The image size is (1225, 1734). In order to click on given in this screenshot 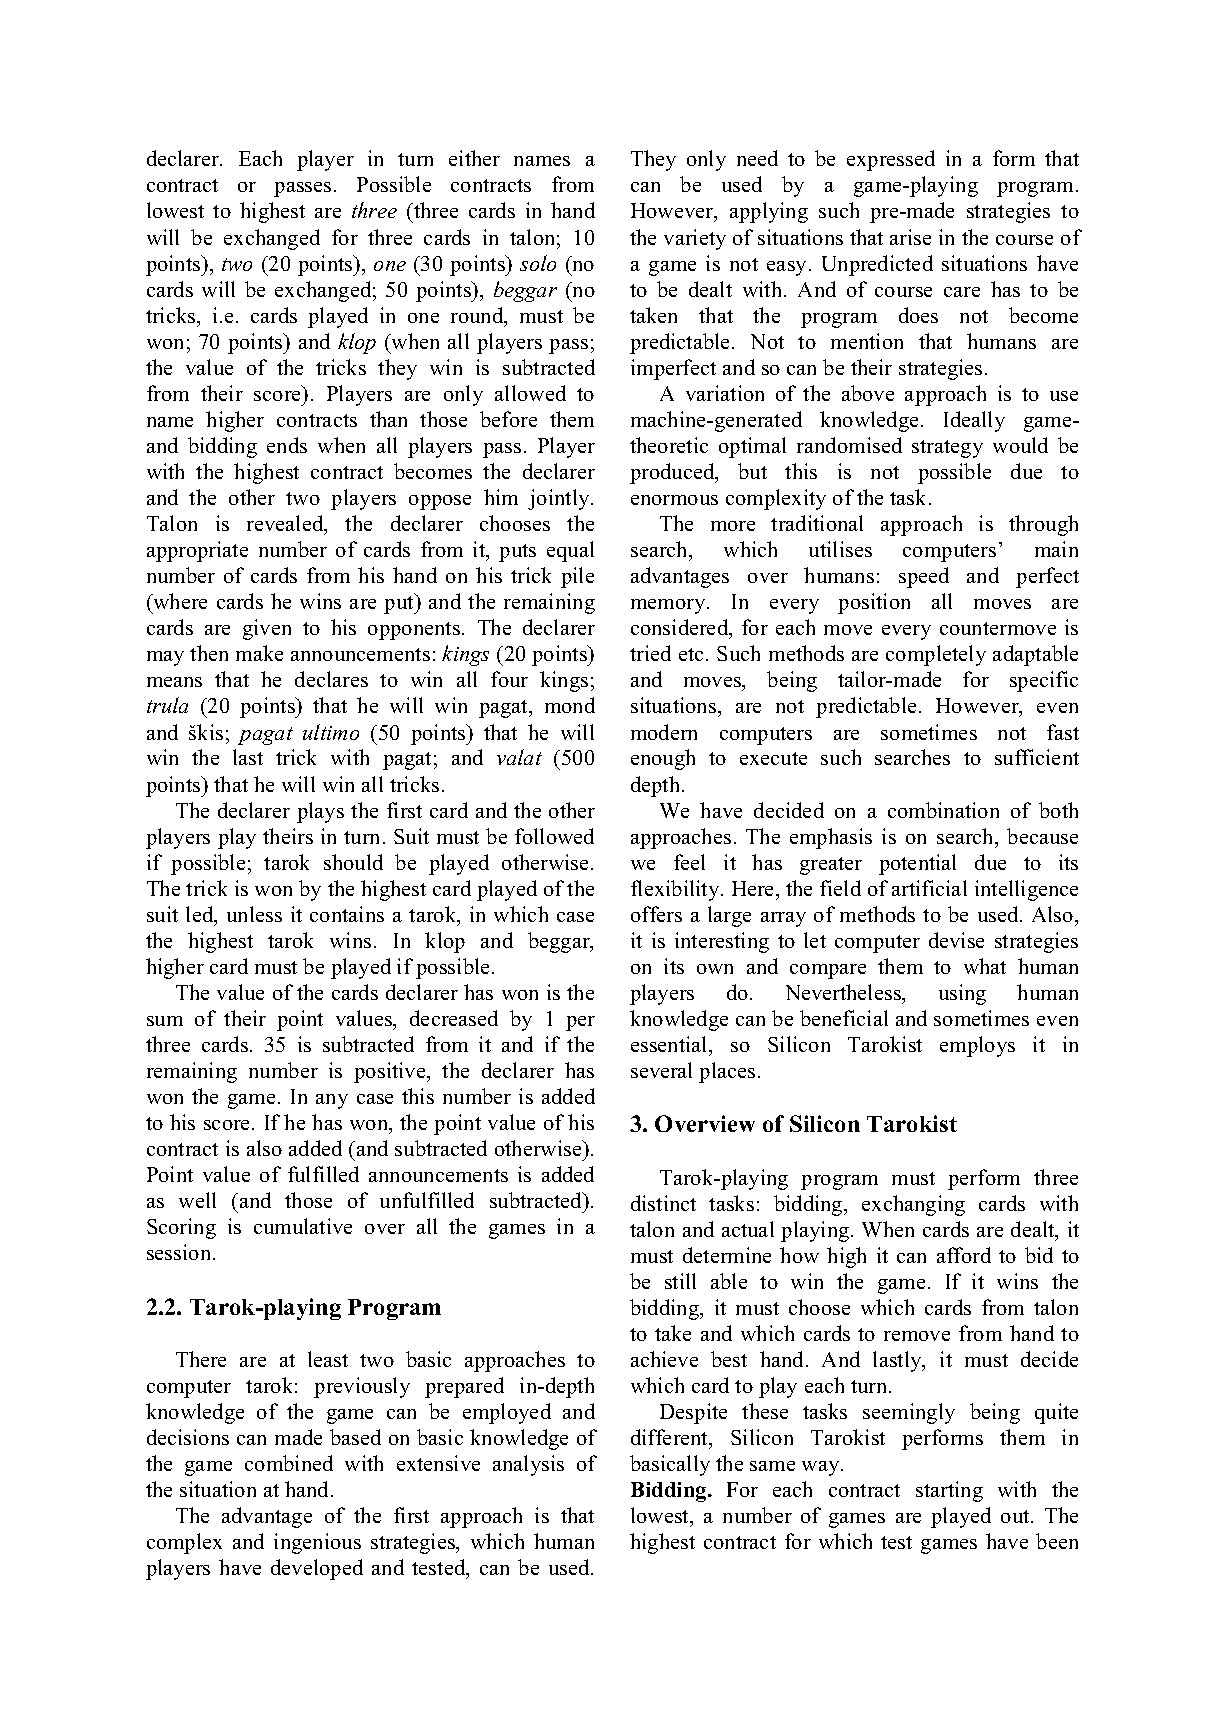, I will do `click(267, 629)`.
